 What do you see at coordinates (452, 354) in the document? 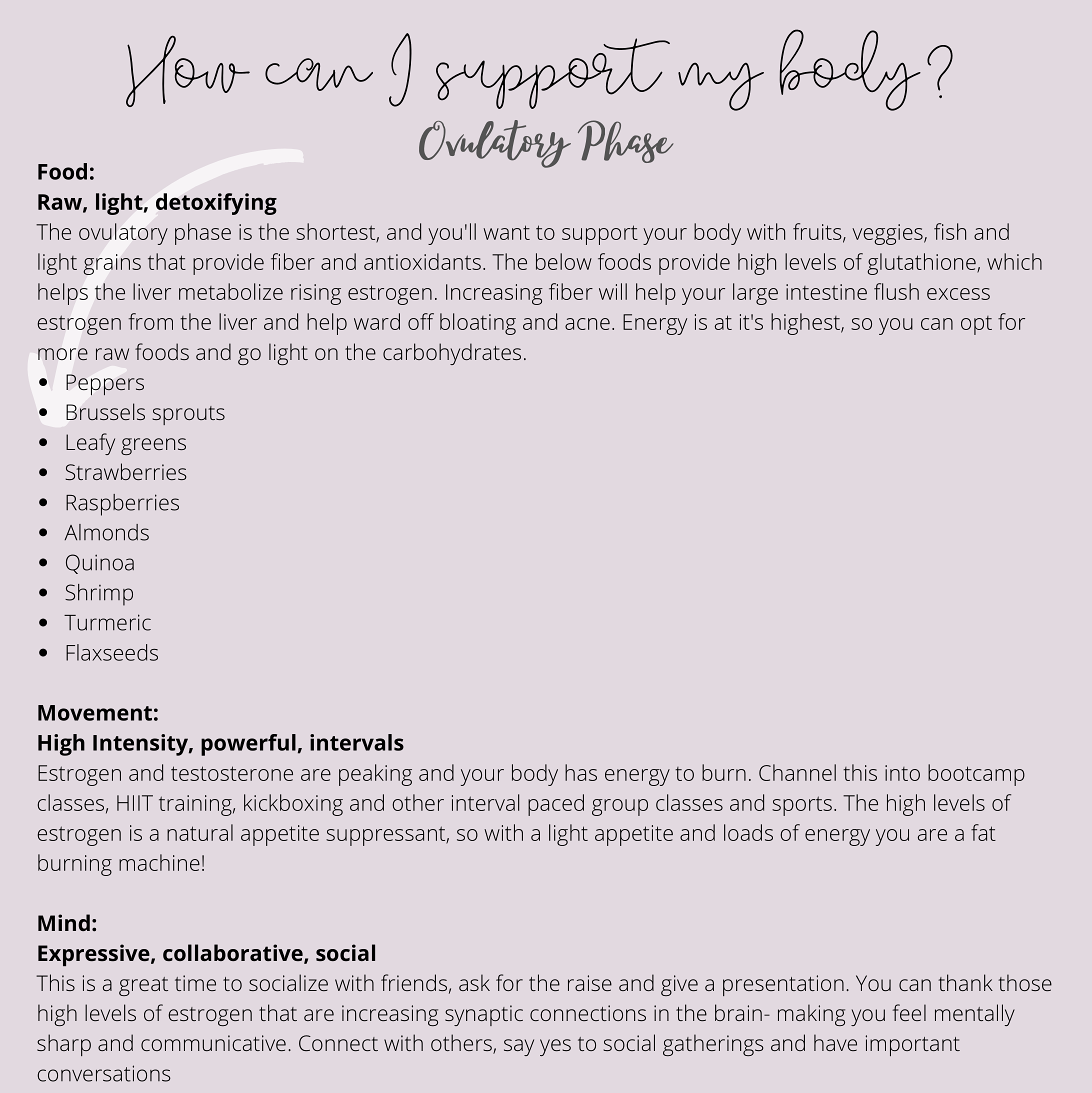
I see `carbohydrates` at bounding box center [452, 354].
